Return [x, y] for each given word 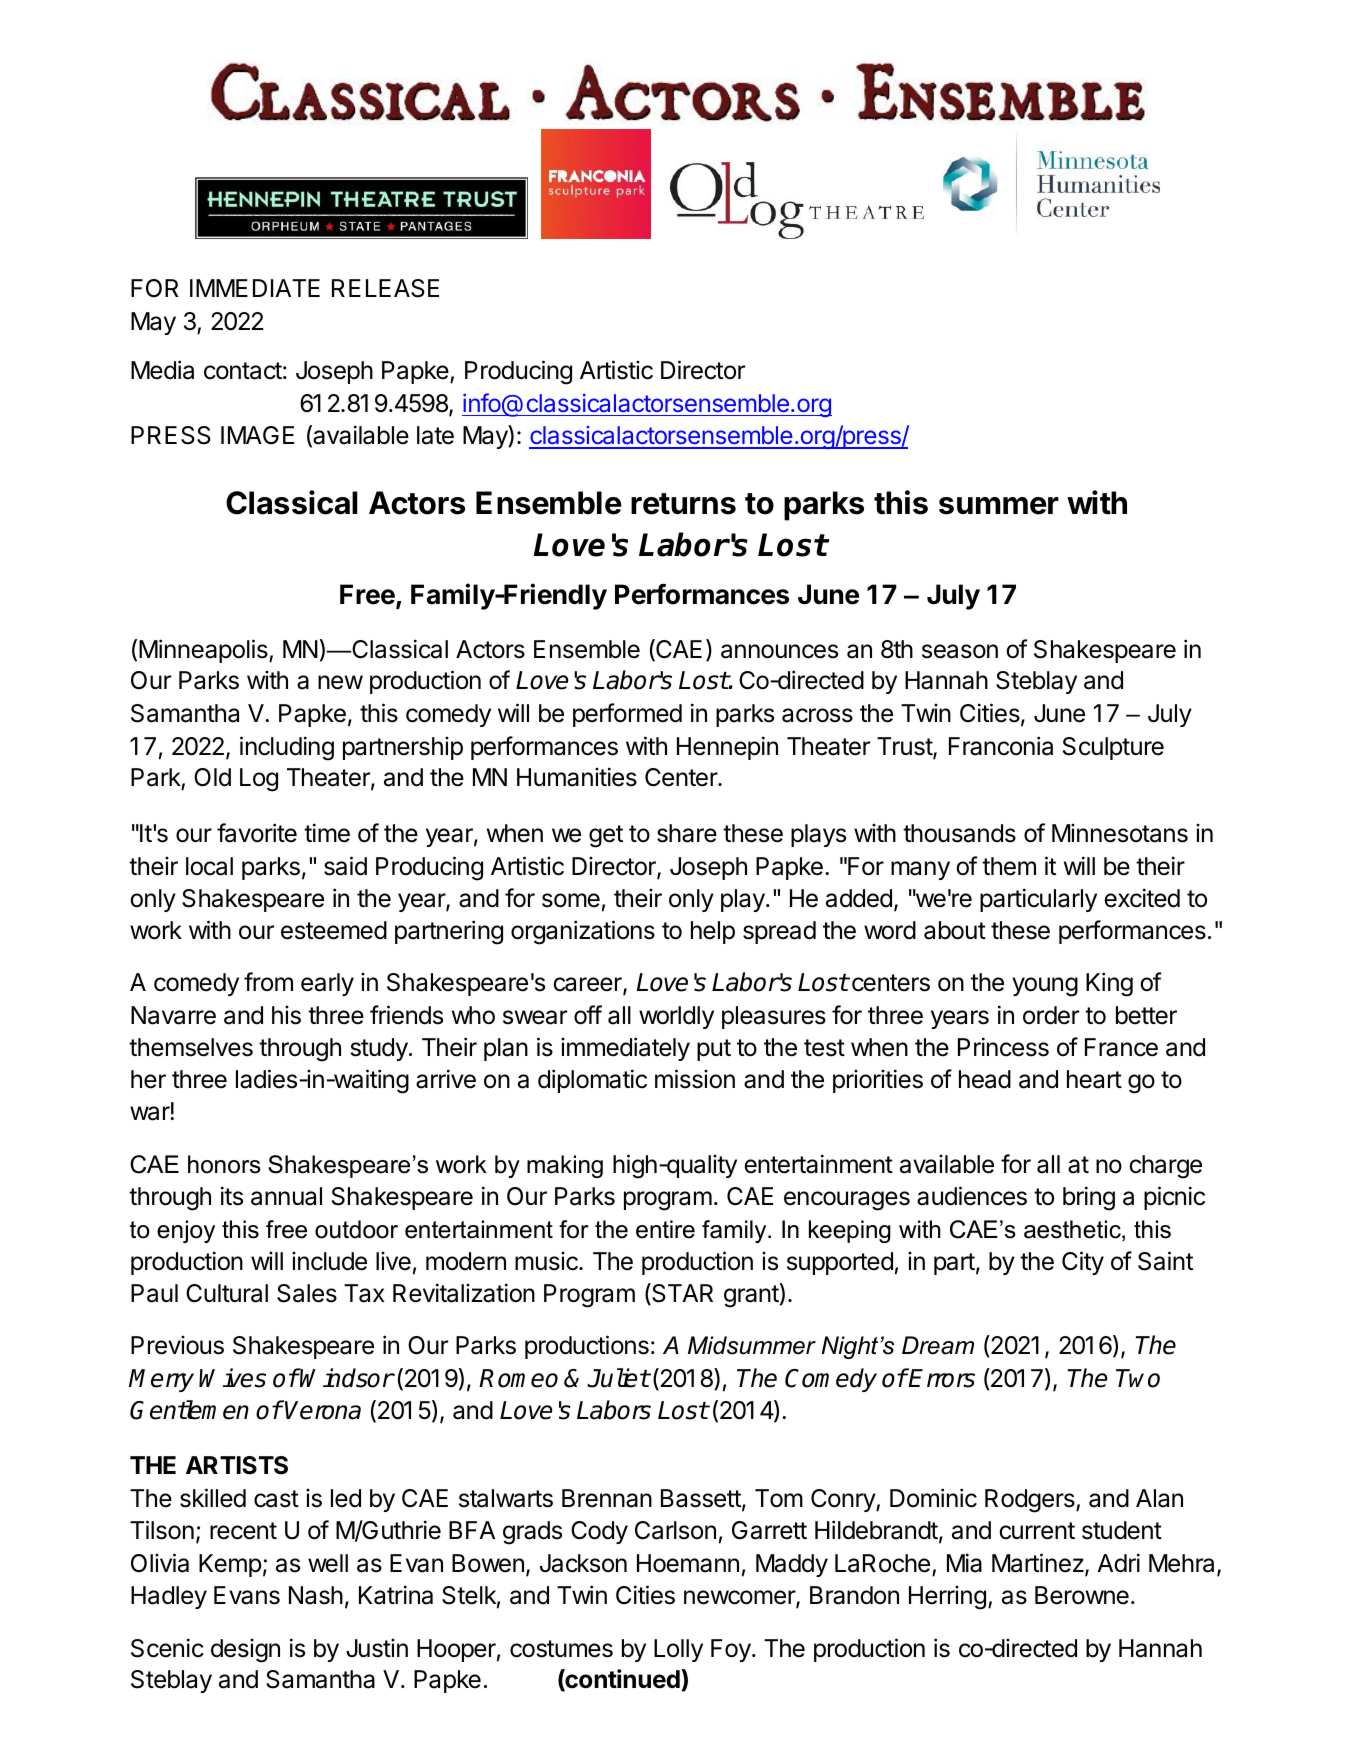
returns [683, 504]
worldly [676, 1017]
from [268, 982]
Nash [316, 1595]
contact [243, 371]
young [1045, 987]
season [960, 651]
